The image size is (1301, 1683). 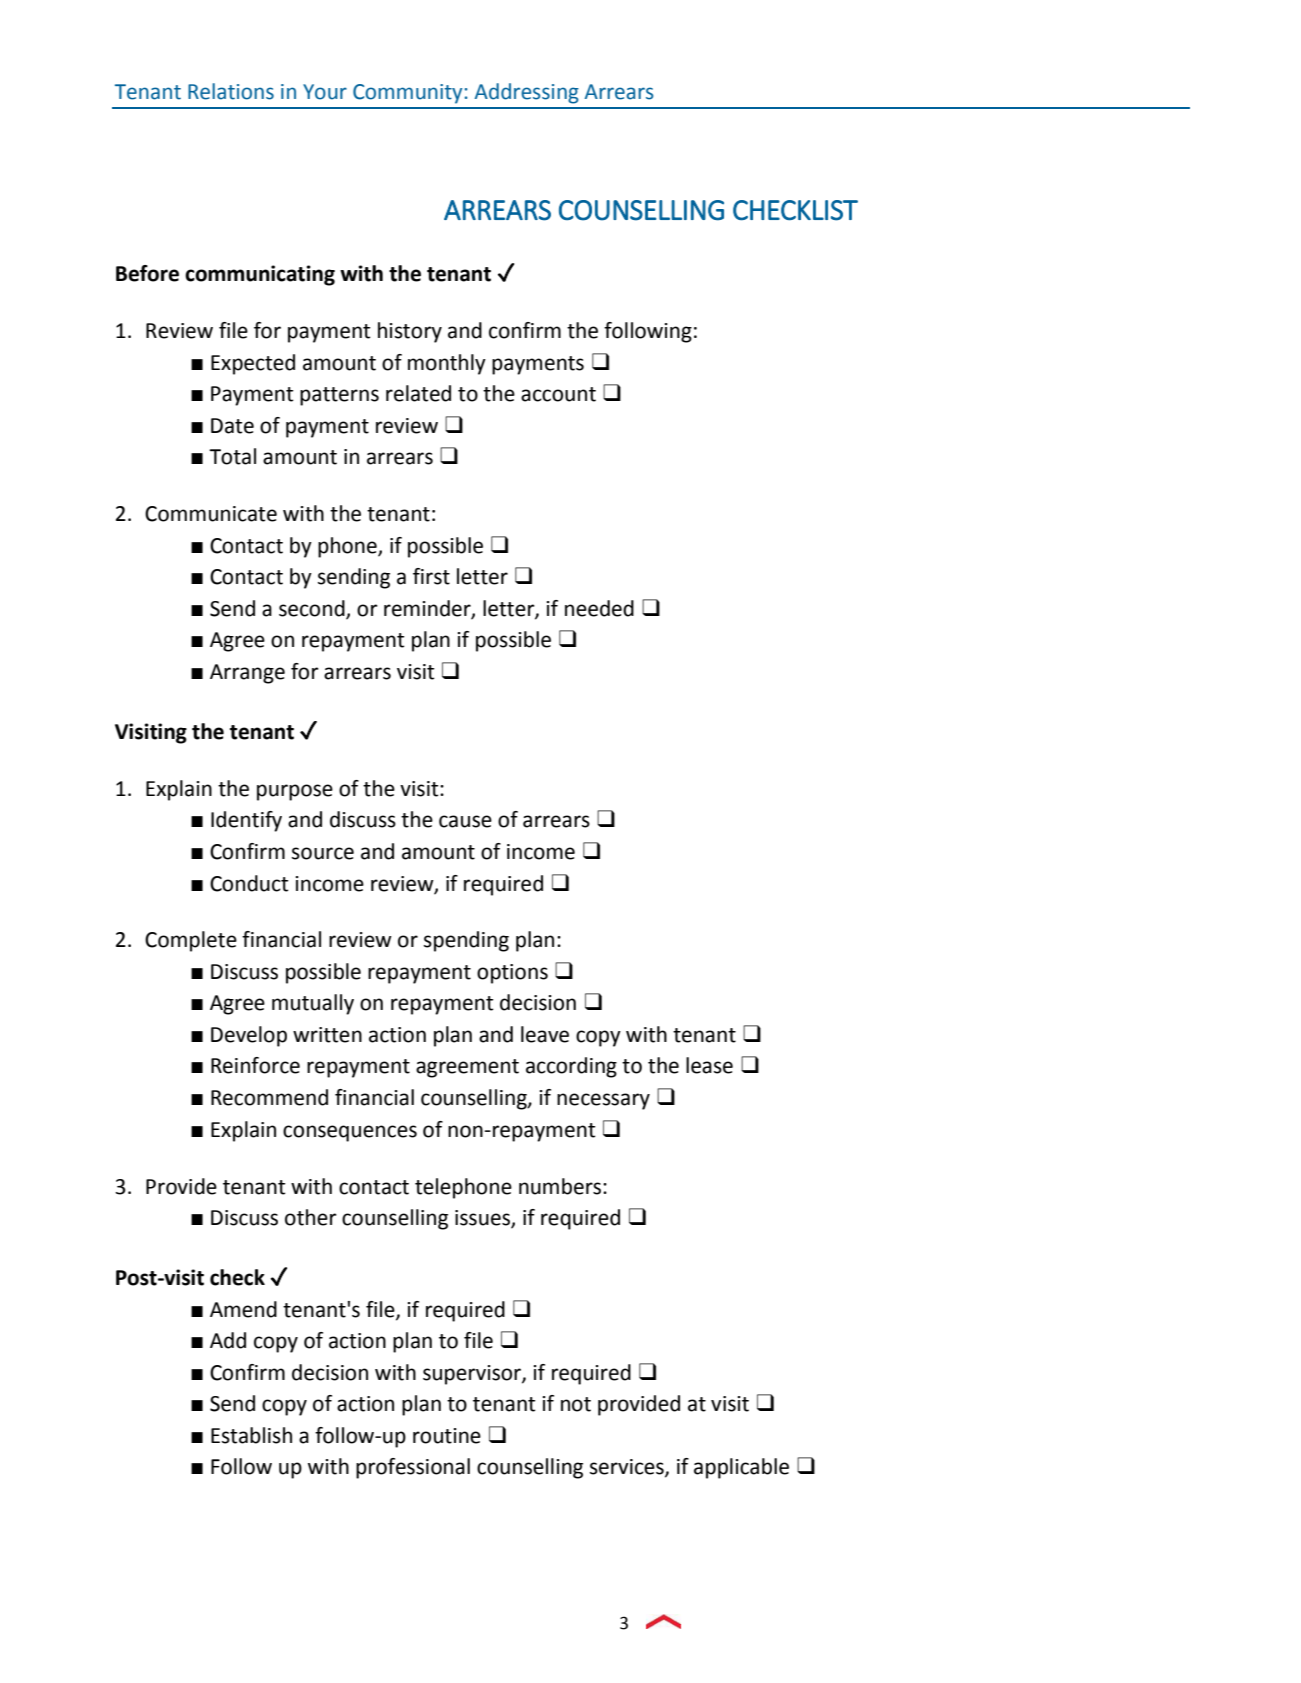 I want to click on Reinforce, so click(x=255, y=1065).
